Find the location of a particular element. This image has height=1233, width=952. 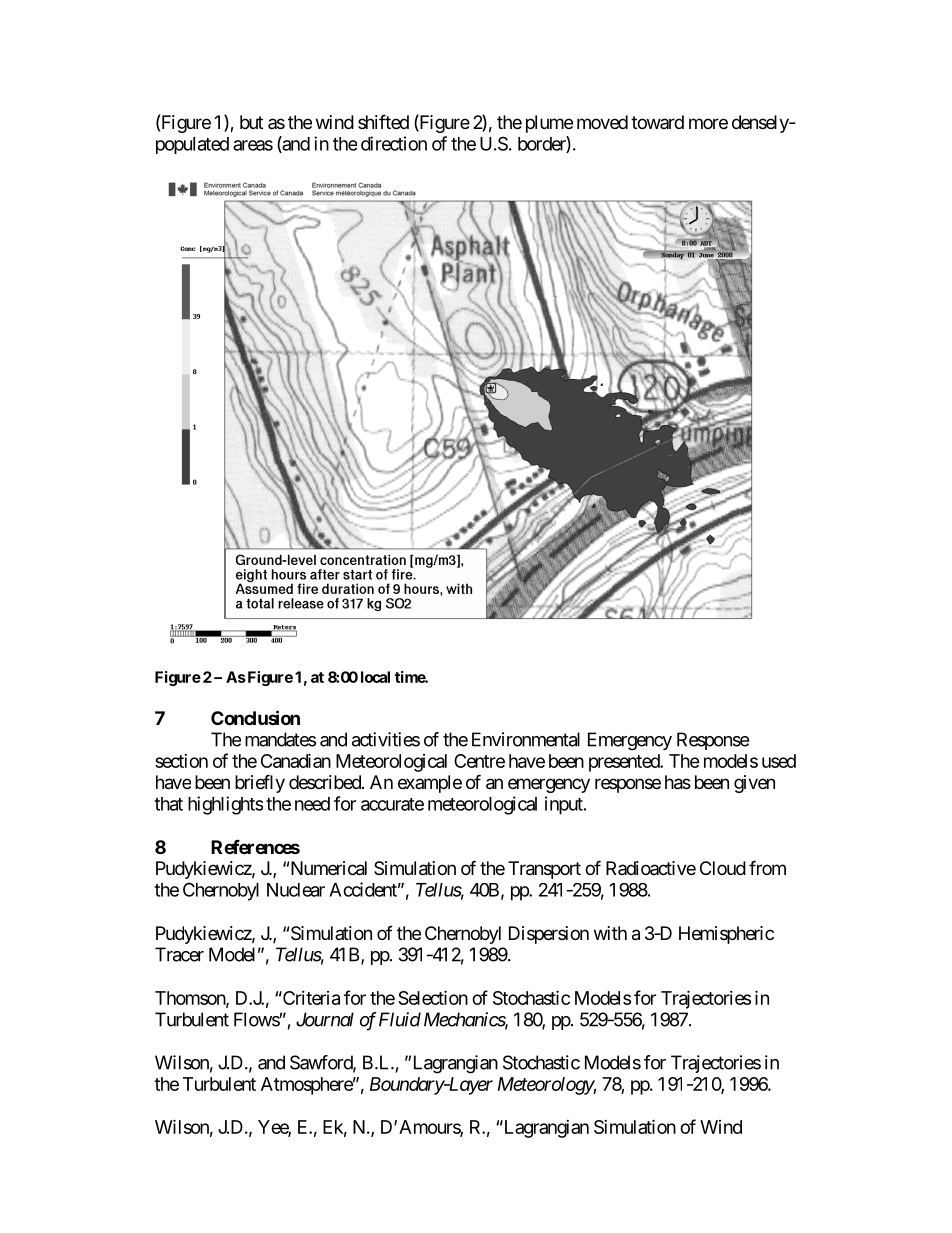

Environmental is located at coordinates (526, 739).
